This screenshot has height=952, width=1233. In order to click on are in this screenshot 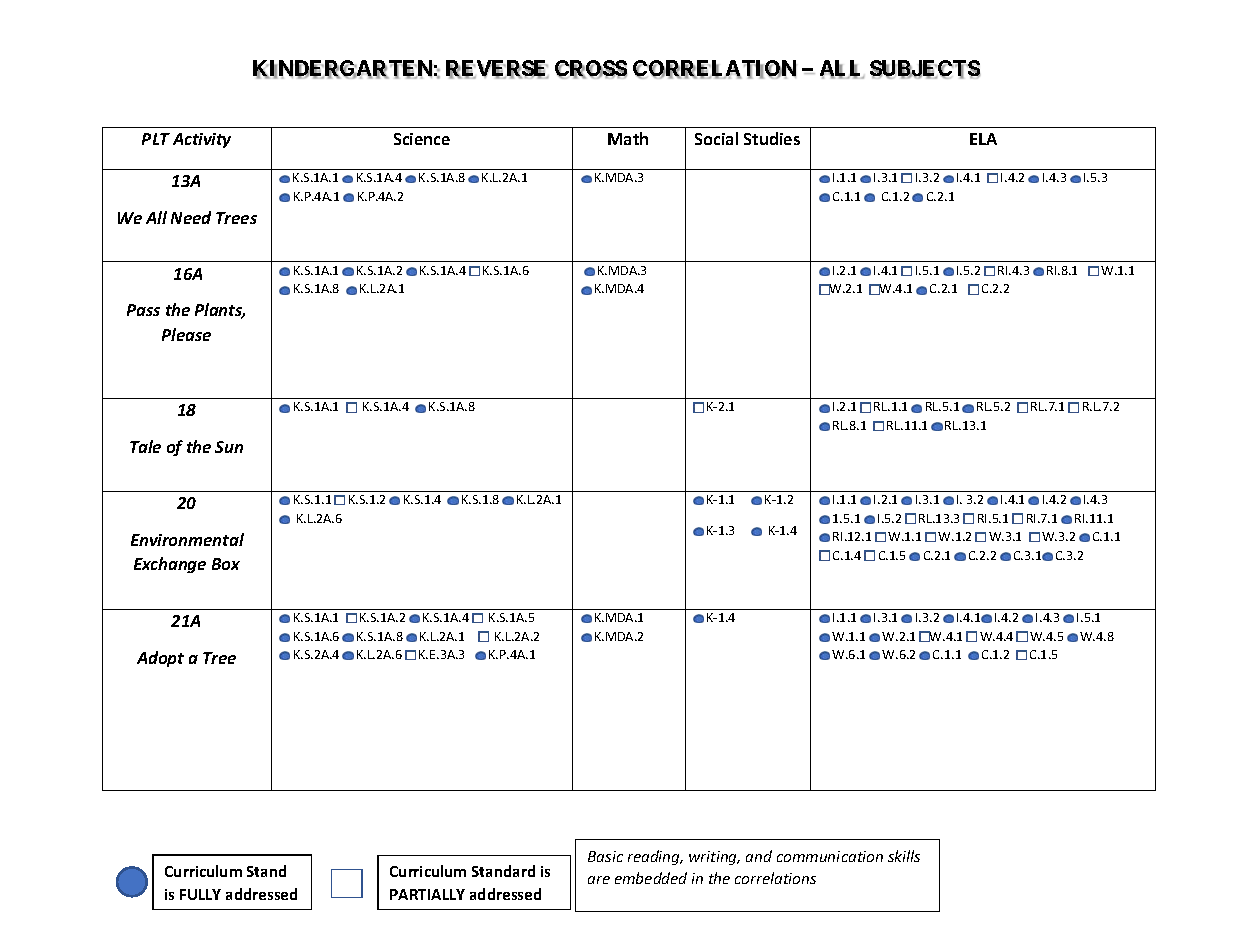, I will do `click(599, 880)`.
